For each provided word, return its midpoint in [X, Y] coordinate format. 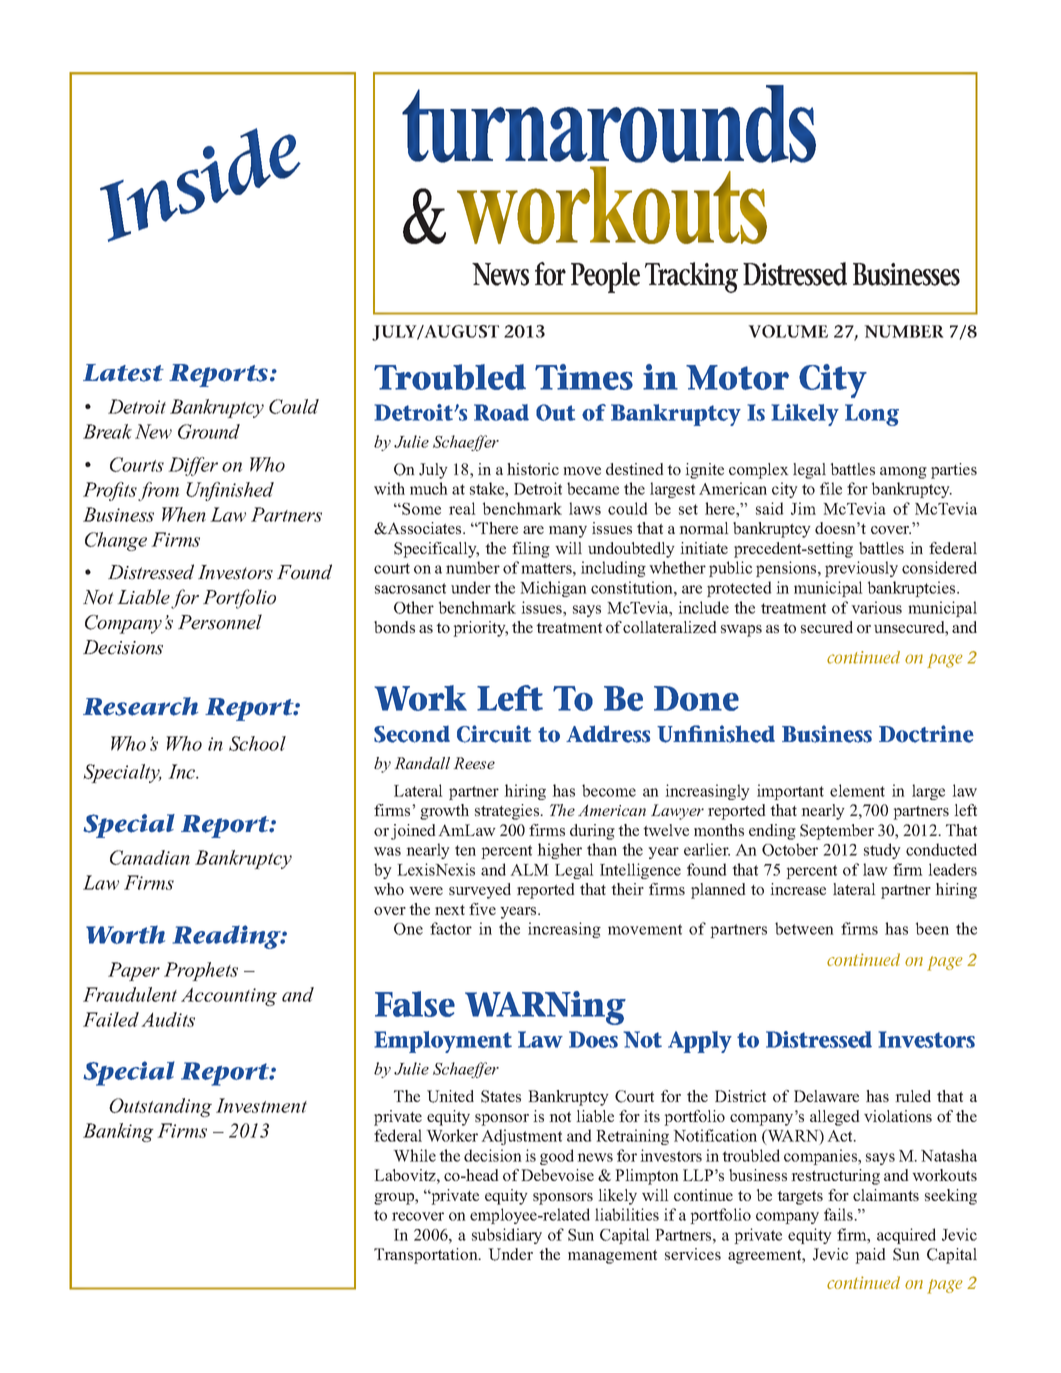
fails [839, 1214]
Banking [118, 1132]
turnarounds [609, 124]
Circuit [494, 734]
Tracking [691, 277]
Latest [123, 373]
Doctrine [926, 734]
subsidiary [507, 1236]
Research [140, 706]
